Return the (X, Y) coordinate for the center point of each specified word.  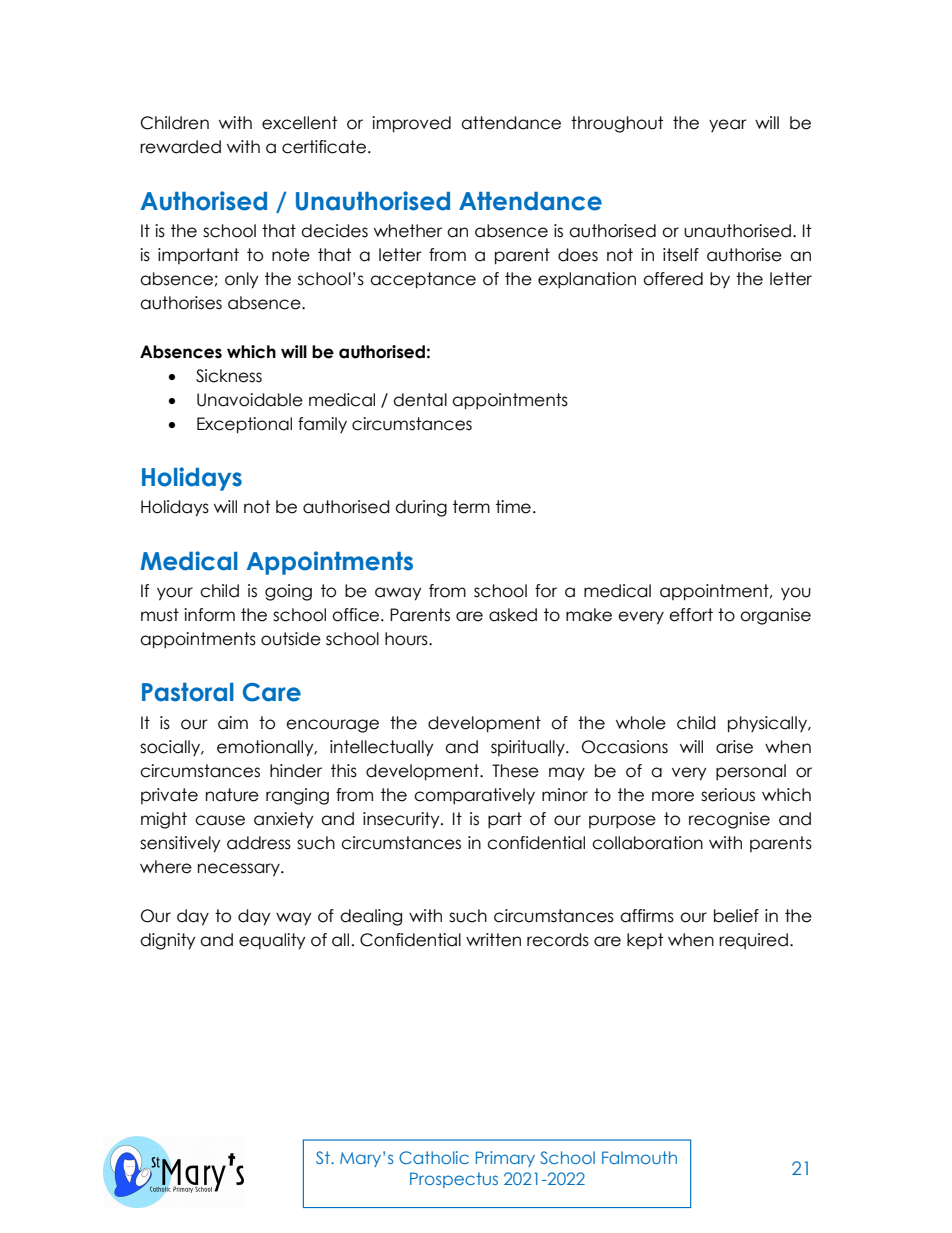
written (493, 940)
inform (209, 615)
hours (407, 639)
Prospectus (454, 1180)
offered (673, 279)
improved (411, 124)
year (728, 125)
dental (420, 400)
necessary (240, 870)
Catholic (434, 1157)
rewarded (180, 147)
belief (736, 916)
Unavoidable (250, 400)
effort (691, 615)
